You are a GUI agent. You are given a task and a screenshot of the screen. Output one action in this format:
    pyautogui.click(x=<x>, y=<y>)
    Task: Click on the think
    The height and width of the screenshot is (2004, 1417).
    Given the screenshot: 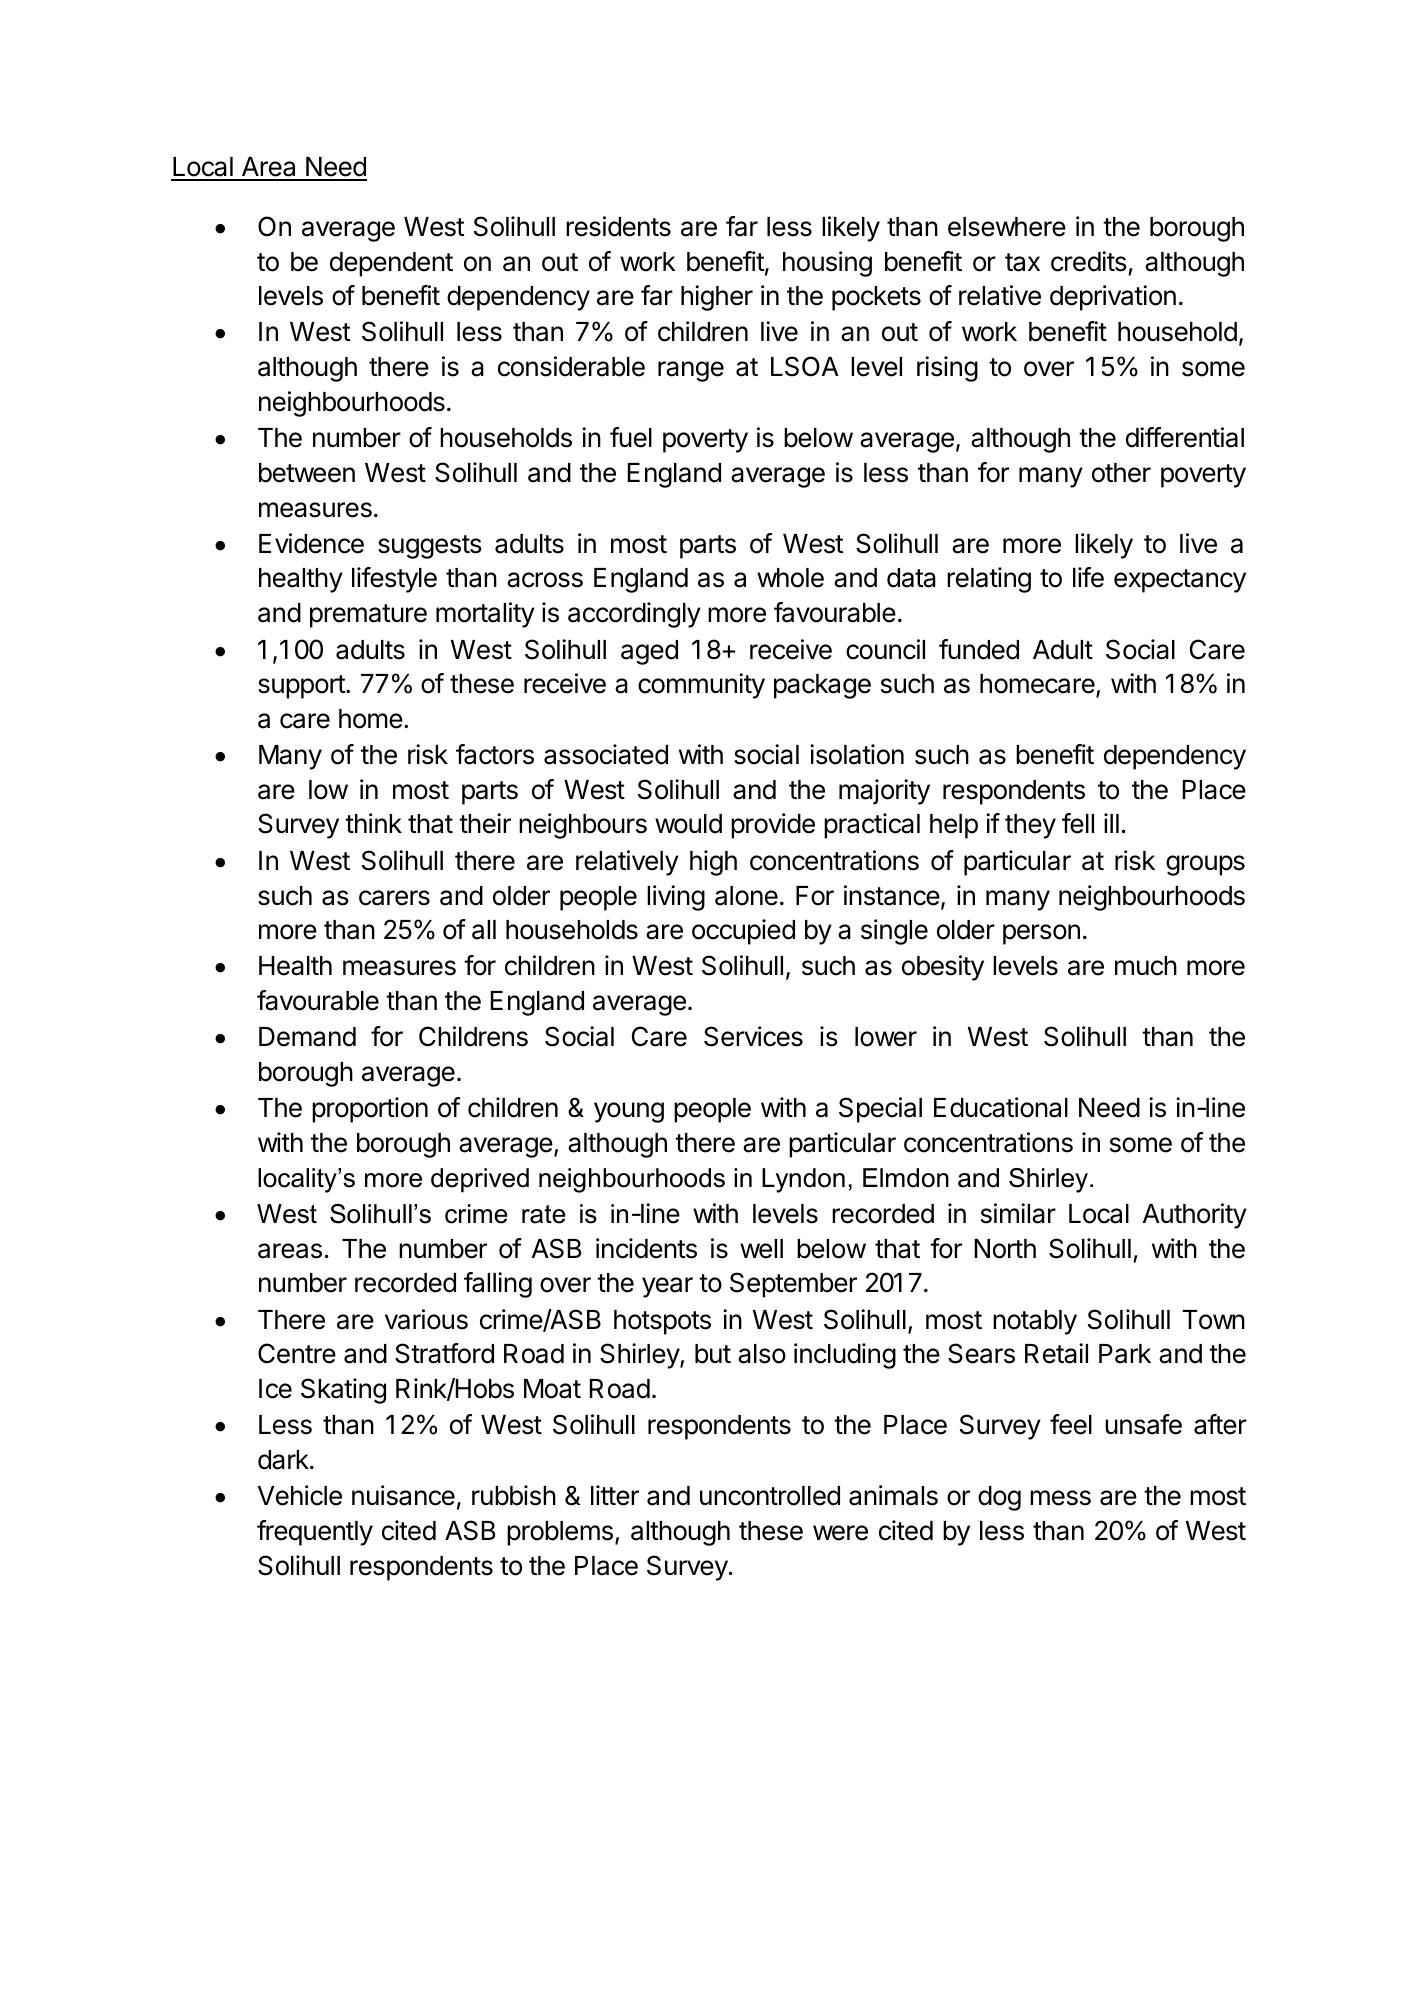 What is the action you would take?
    pyautogui.click(x=373, y=823)
